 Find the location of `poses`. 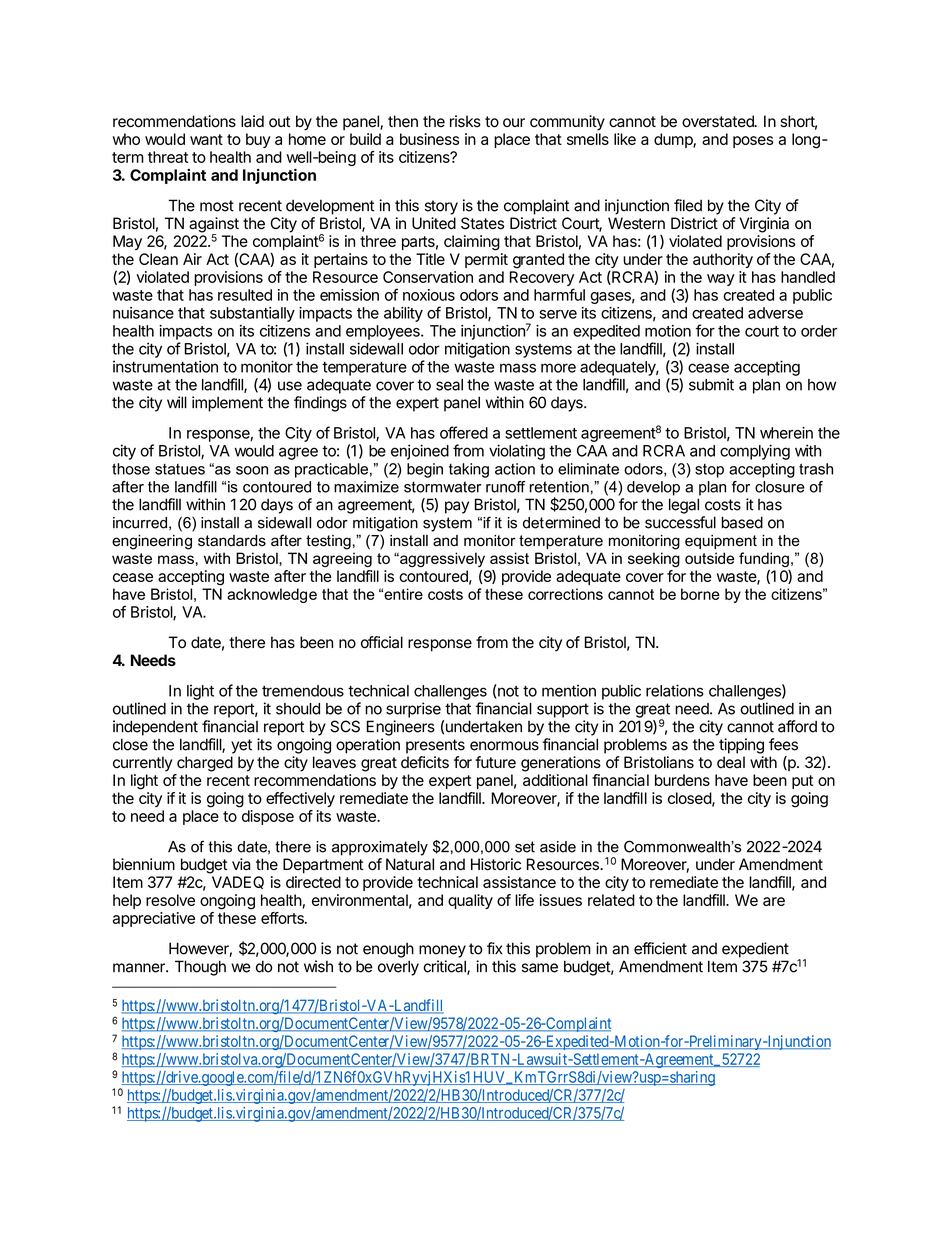

poses is located at coordinates (753, 142).
